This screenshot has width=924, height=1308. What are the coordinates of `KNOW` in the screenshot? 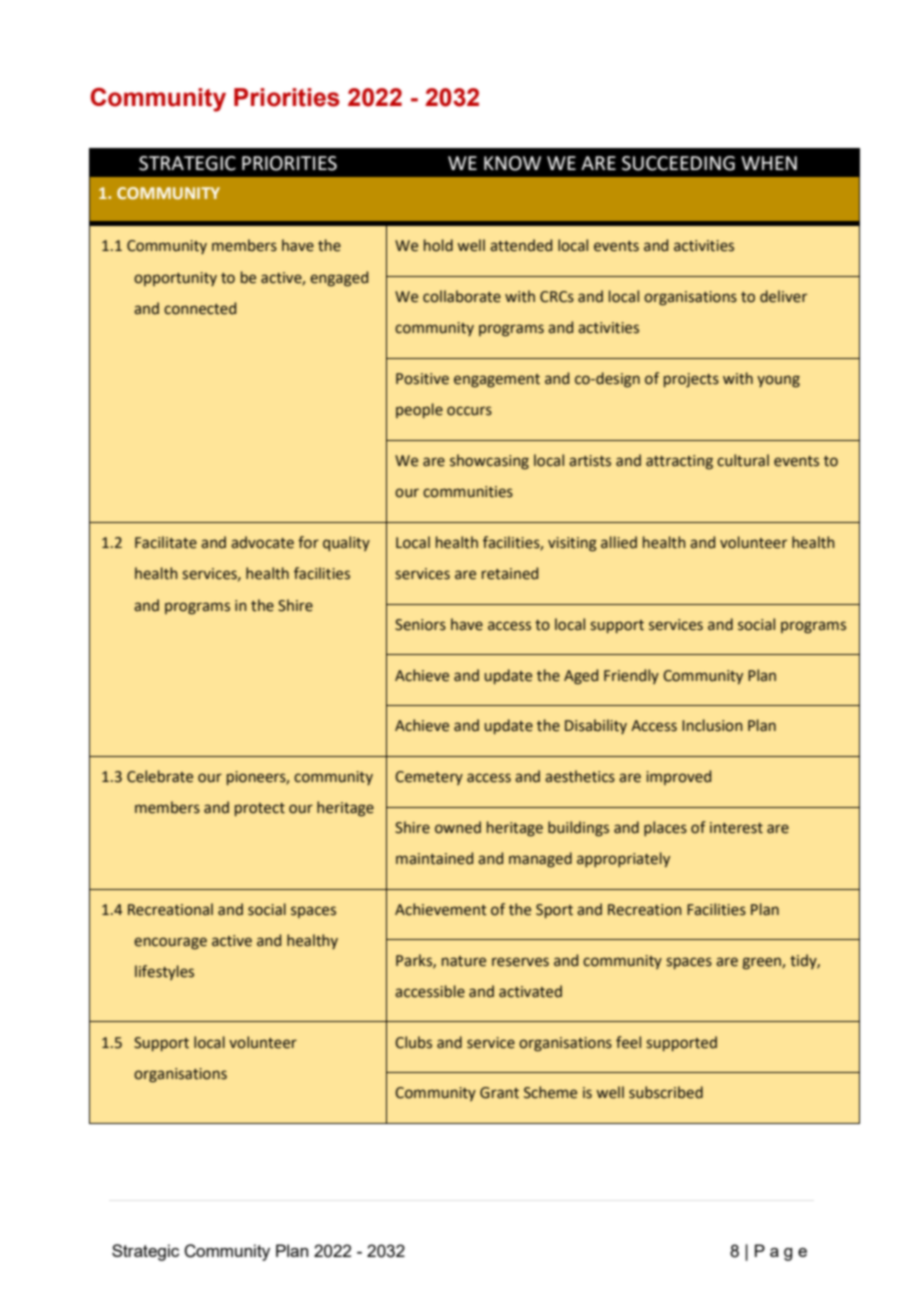 It's located at (512, 163).
